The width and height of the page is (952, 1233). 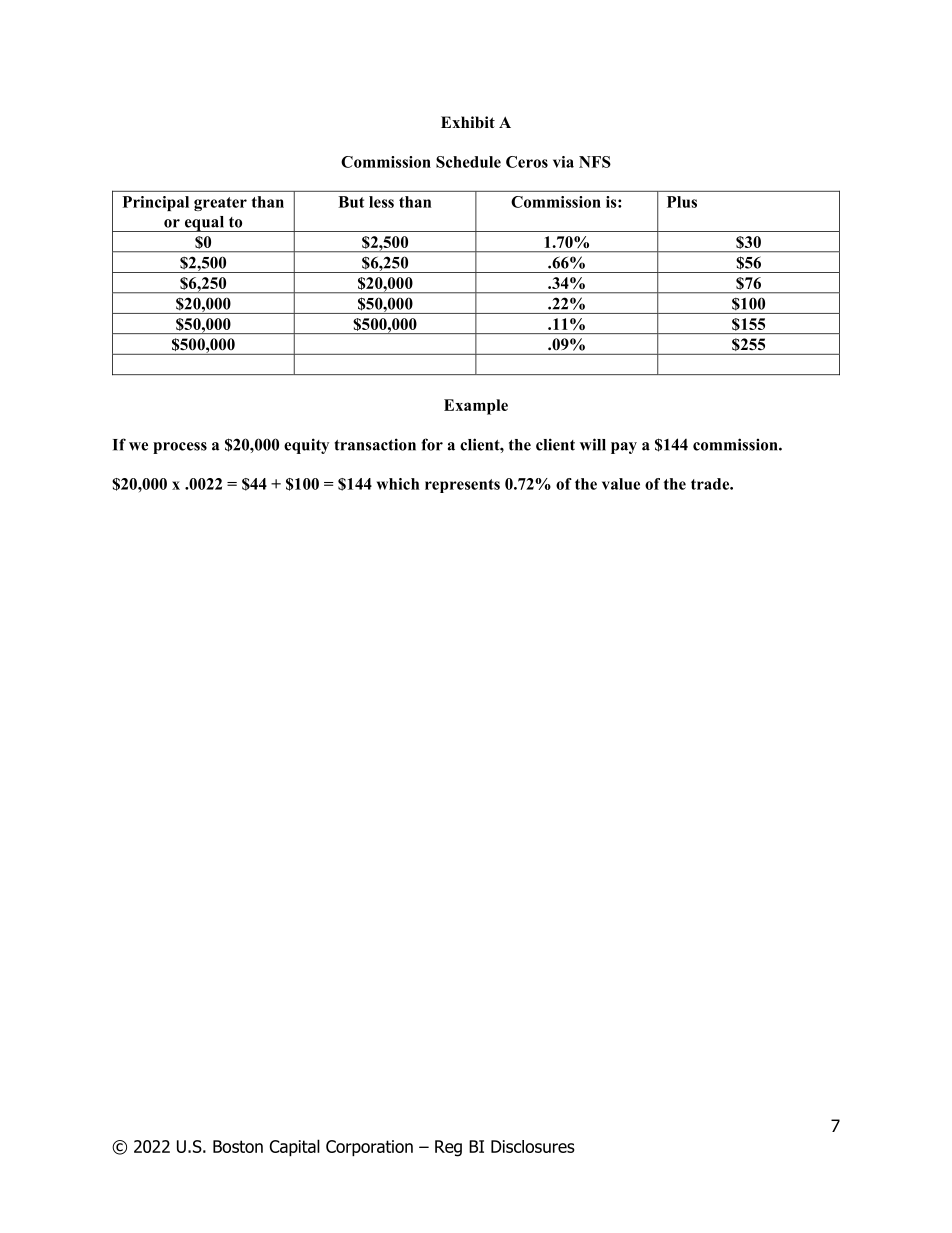 What do you see at coordinates (621, 484) in the page?
I see `value` at bounding box center [621, 484].
